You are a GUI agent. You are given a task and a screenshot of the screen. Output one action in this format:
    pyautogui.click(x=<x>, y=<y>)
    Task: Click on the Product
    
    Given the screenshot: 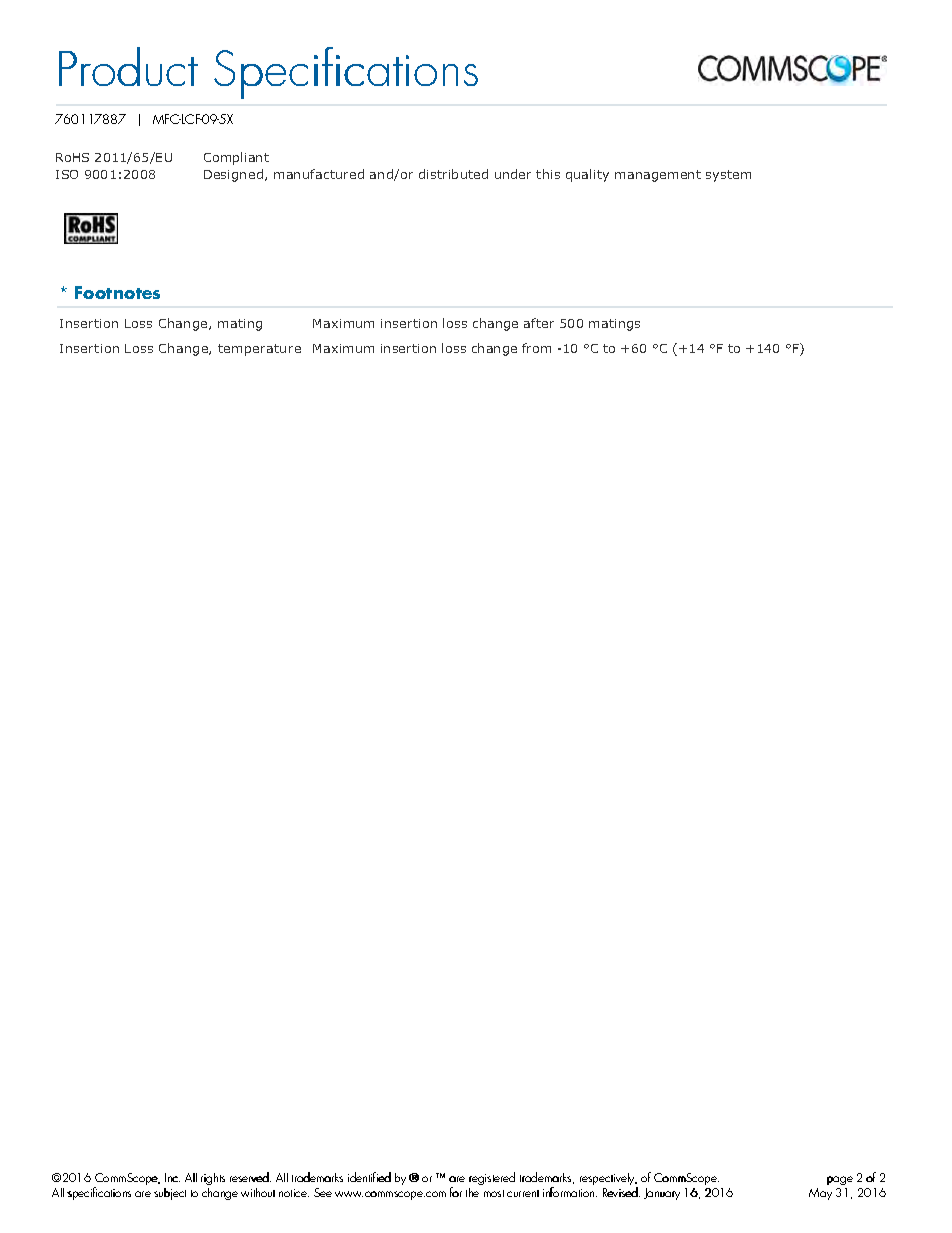 What is the action you would take?
    pyautogui.click(x=128, y=66)
